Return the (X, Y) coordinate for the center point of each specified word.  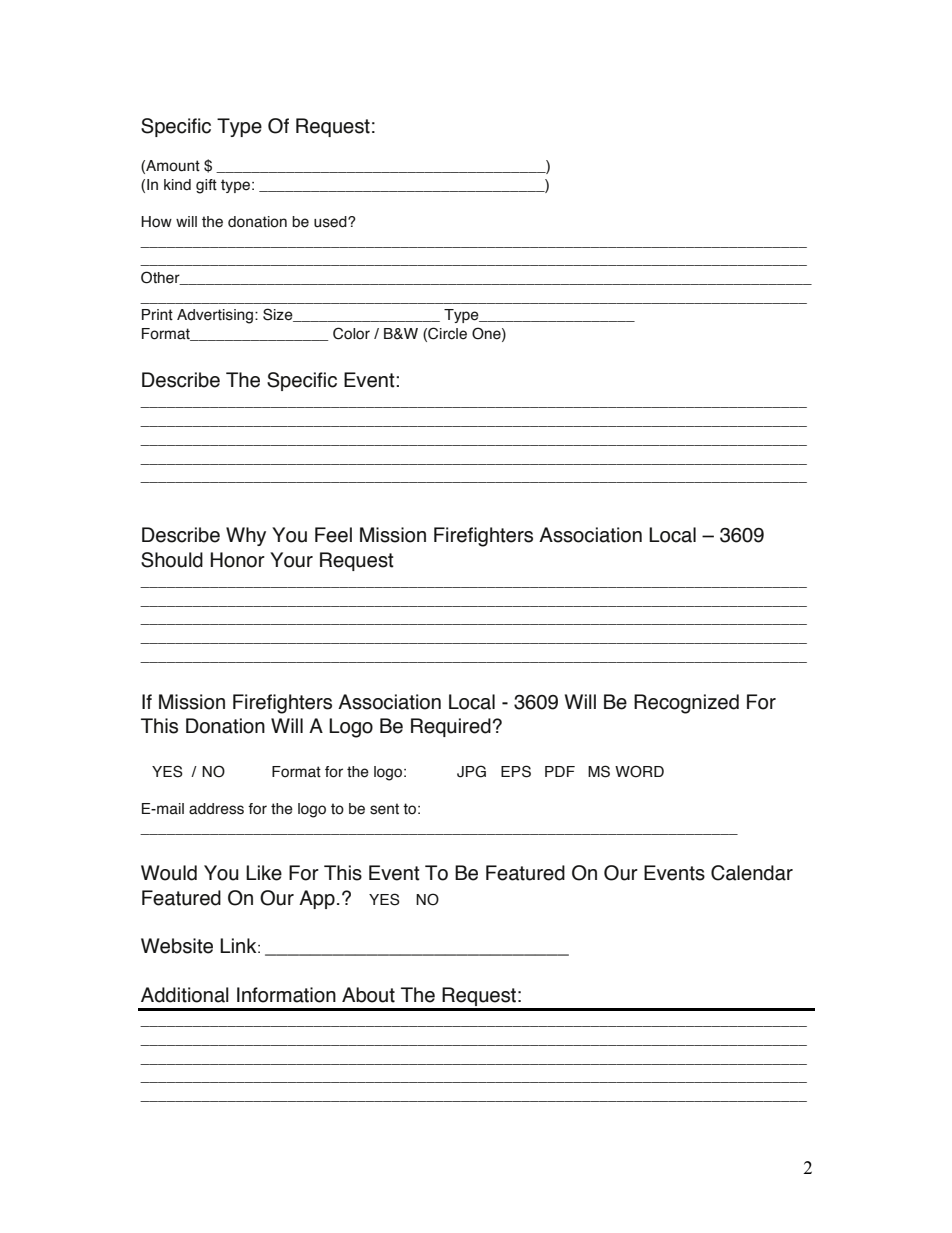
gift (206, 186)
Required (451, 727)
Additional (185, 995)
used (331, 222)
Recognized (686, 704)
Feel (333, 535)
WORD (639, 771)
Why (246, 536)
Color (351, 333)
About (368, 995)
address (216, 809)
